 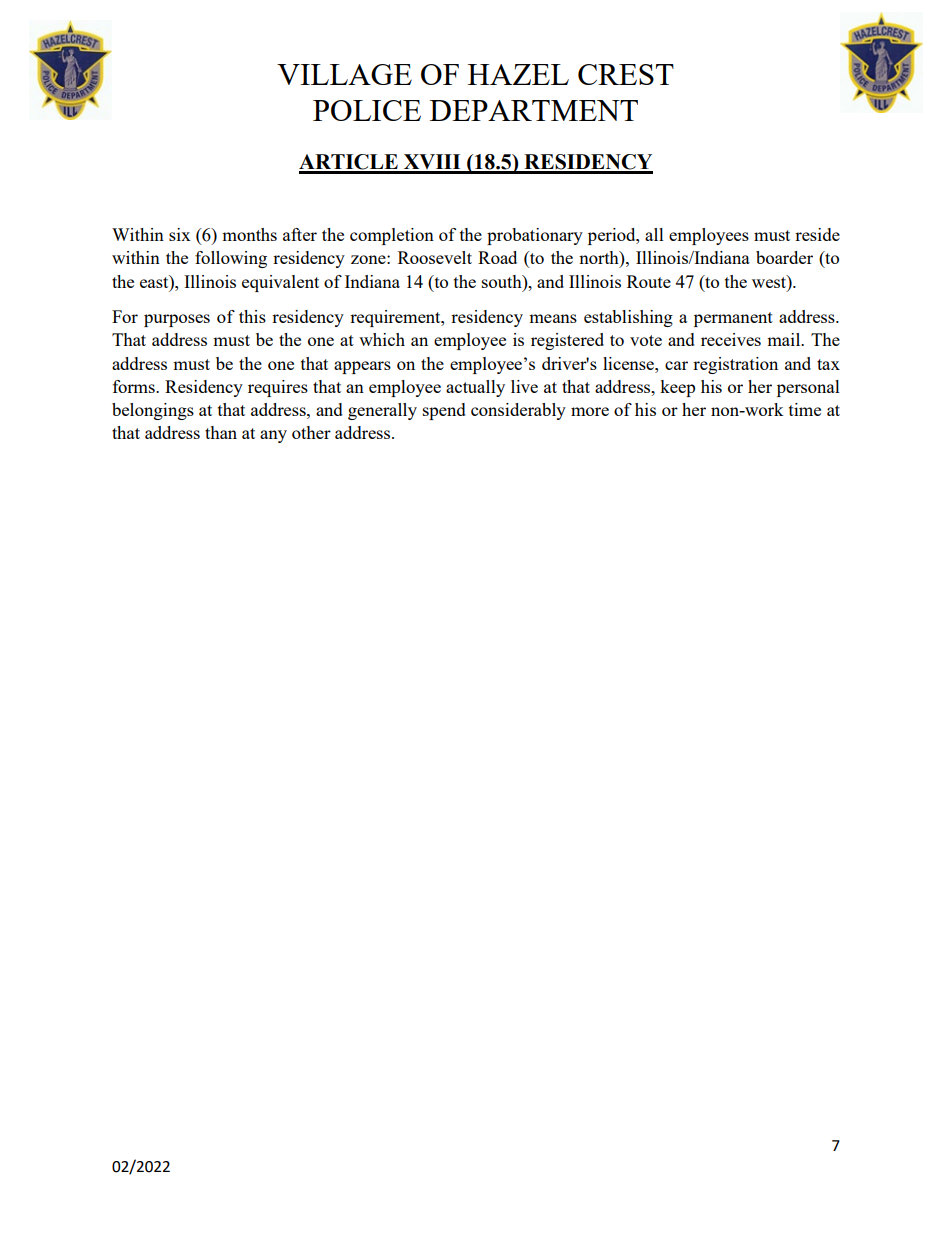 I want to click on VILLAGE, so click(x=344, y=74).
